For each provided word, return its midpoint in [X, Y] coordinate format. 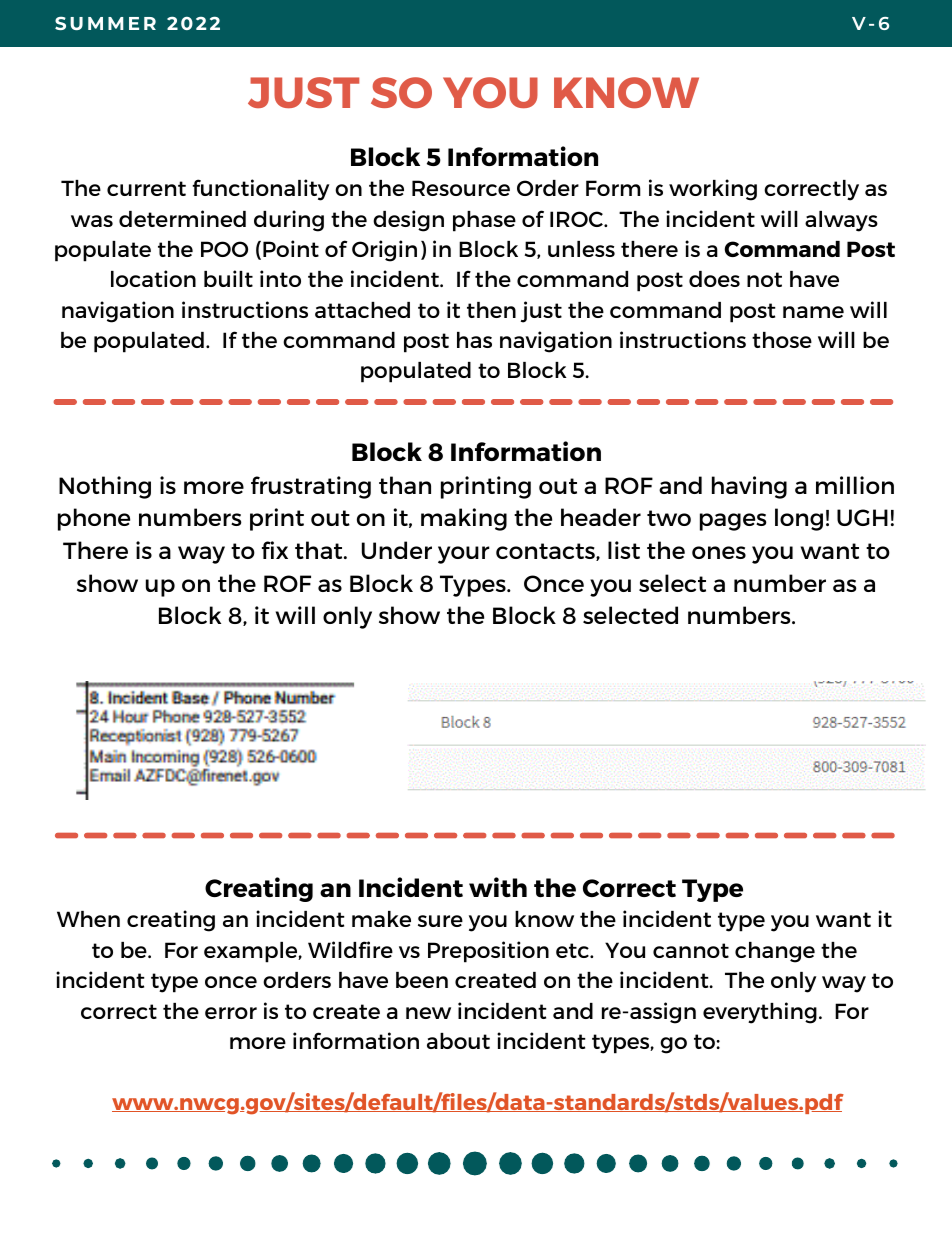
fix [275, 550]
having [749, 487]
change [775, 952]
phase [484, 221]
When [88, 919]
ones [719, 552]
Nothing [105, 487]
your [464, 555]
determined [182, 218]
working [713, 190]
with [498, 887]
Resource [461, 188]
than [405, 485]
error [231, 1013]
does [714, 279]
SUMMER [105, 23]
